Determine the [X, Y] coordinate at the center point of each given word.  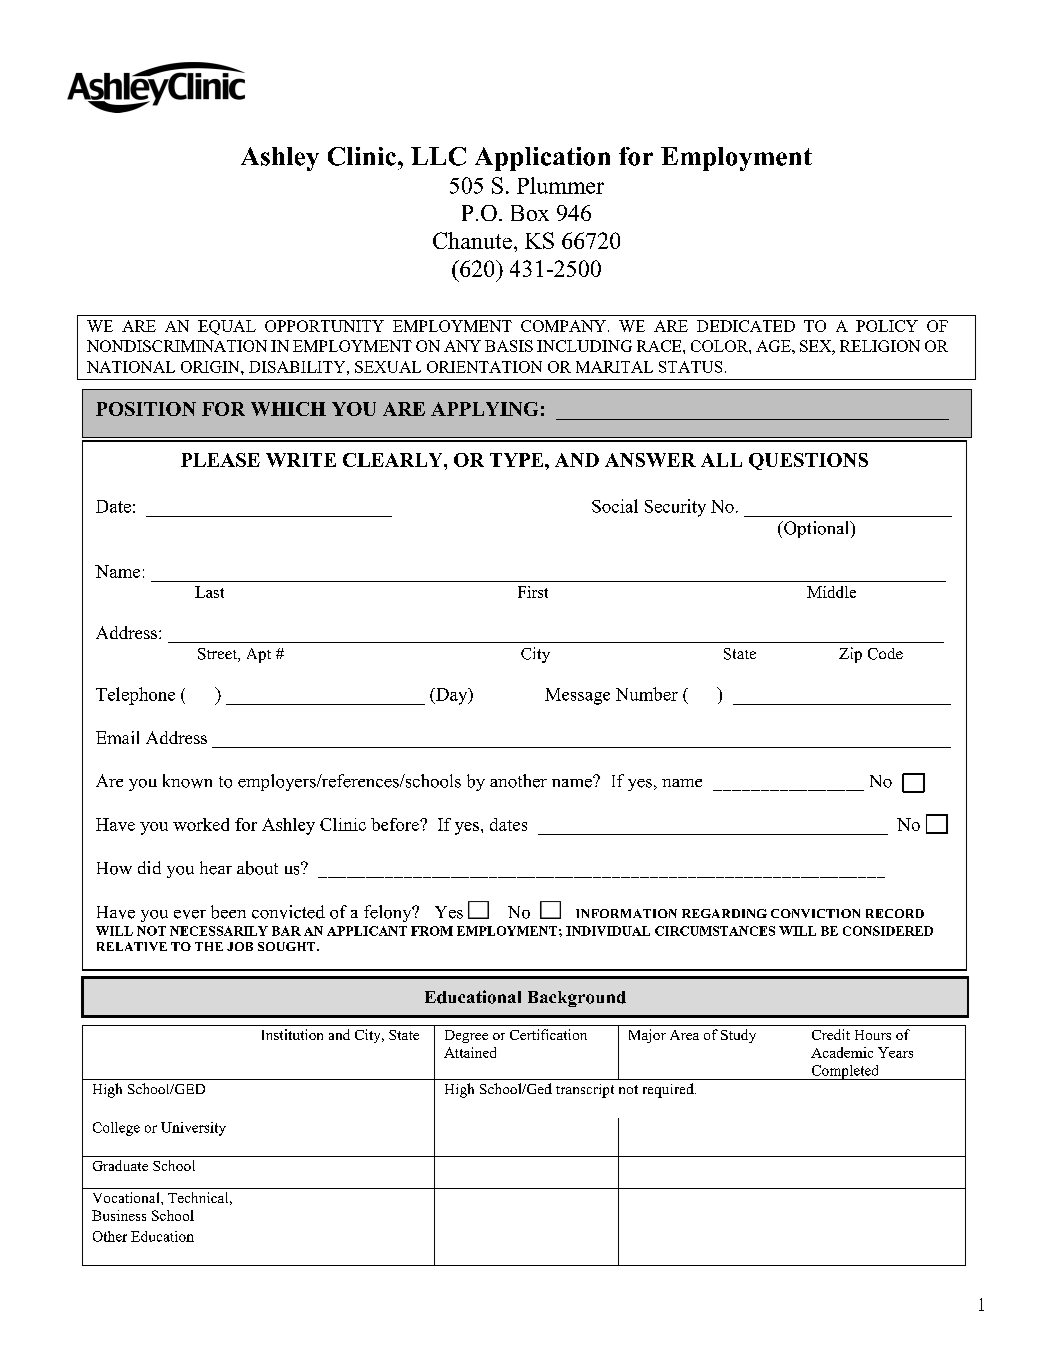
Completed [845, 1072]
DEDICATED [746, 326]
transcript [585, 1091]
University [193, 1129]
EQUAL [227, 327]
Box [530, 213]
